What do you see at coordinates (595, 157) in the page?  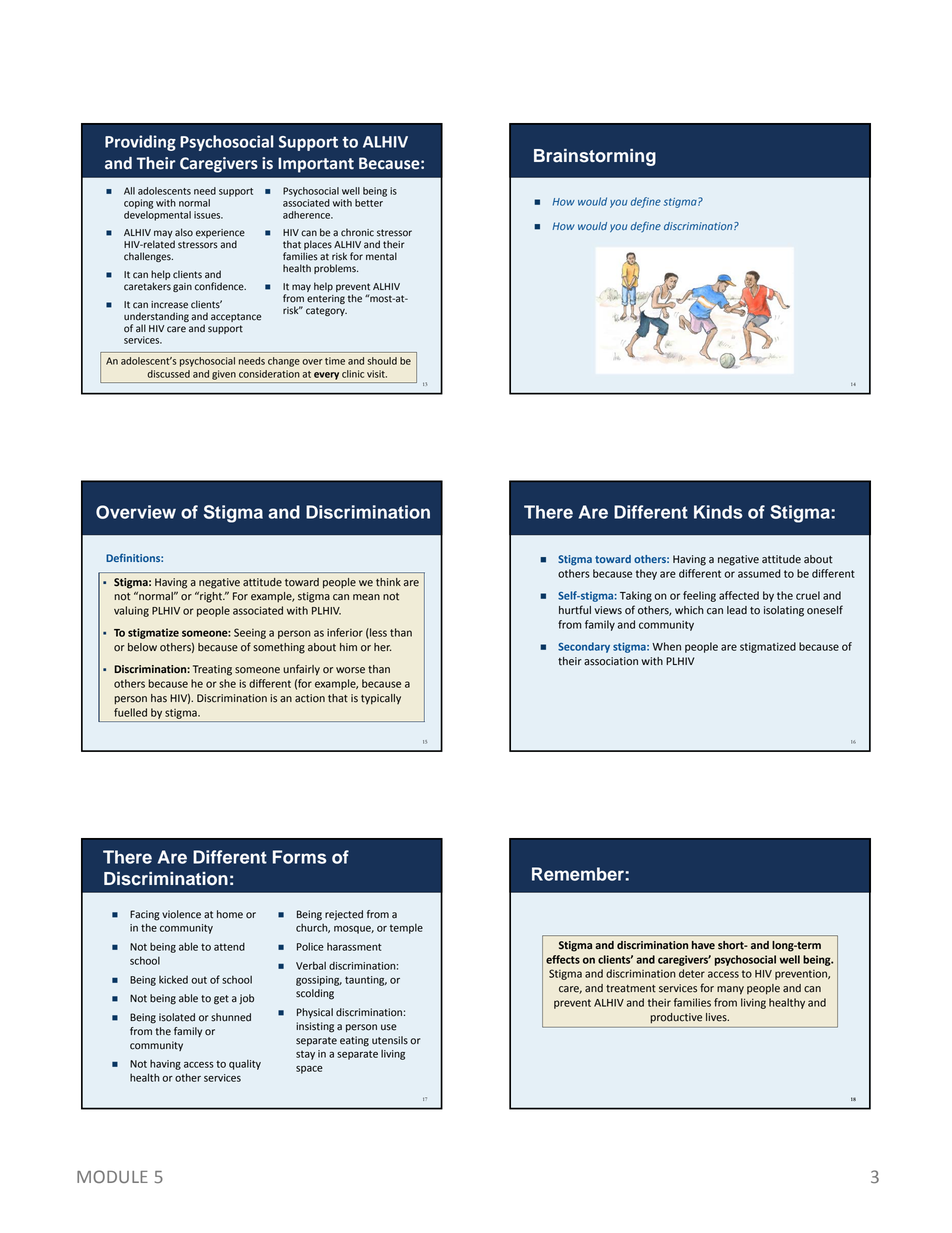 I see `Brainstorming` at bounding box center [595, 157].
